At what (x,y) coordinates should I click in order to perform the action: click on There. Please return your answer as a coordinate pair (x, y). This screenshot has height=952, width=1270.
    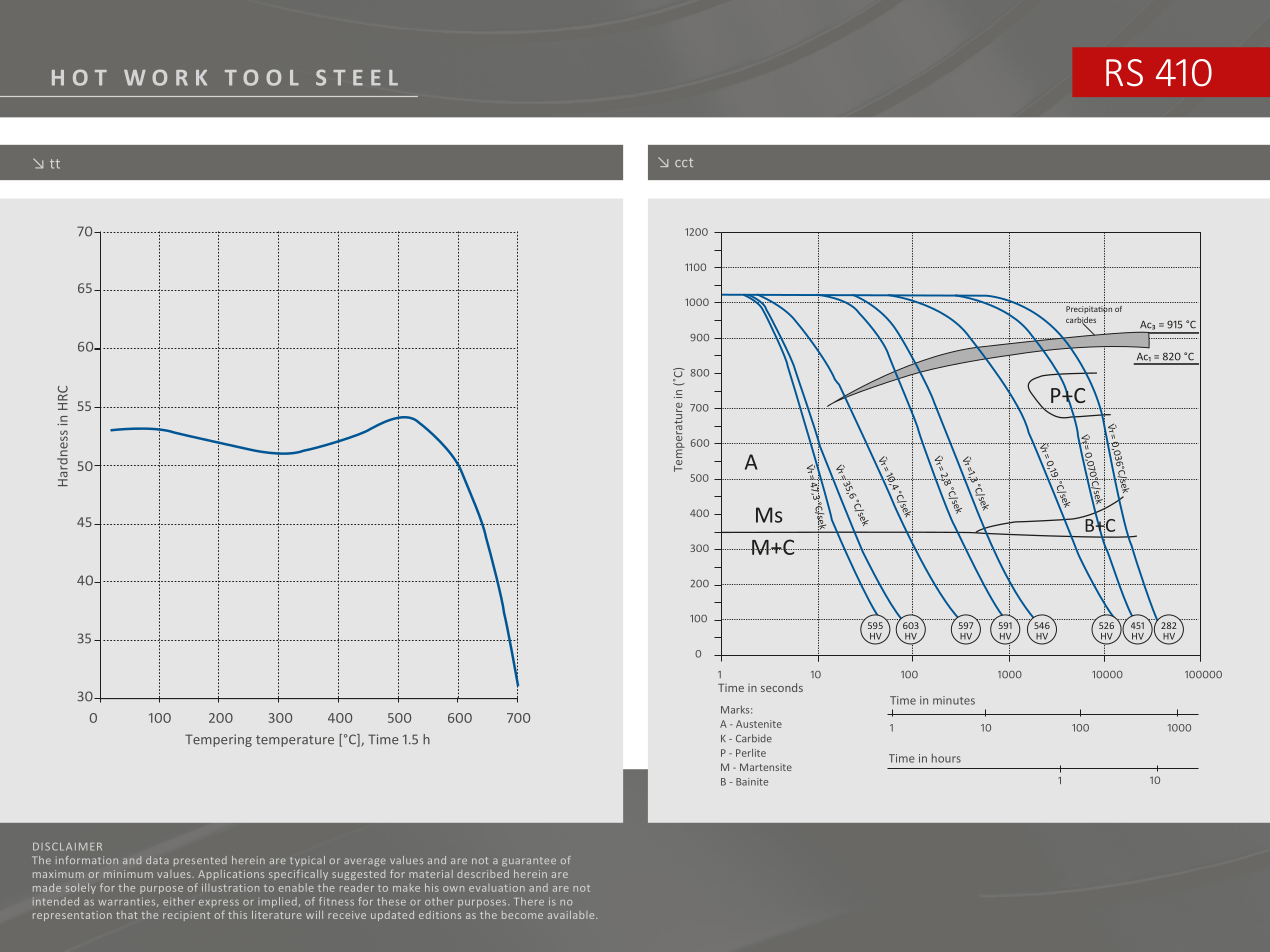
    Looking at the image, I should click on (529, 901).
